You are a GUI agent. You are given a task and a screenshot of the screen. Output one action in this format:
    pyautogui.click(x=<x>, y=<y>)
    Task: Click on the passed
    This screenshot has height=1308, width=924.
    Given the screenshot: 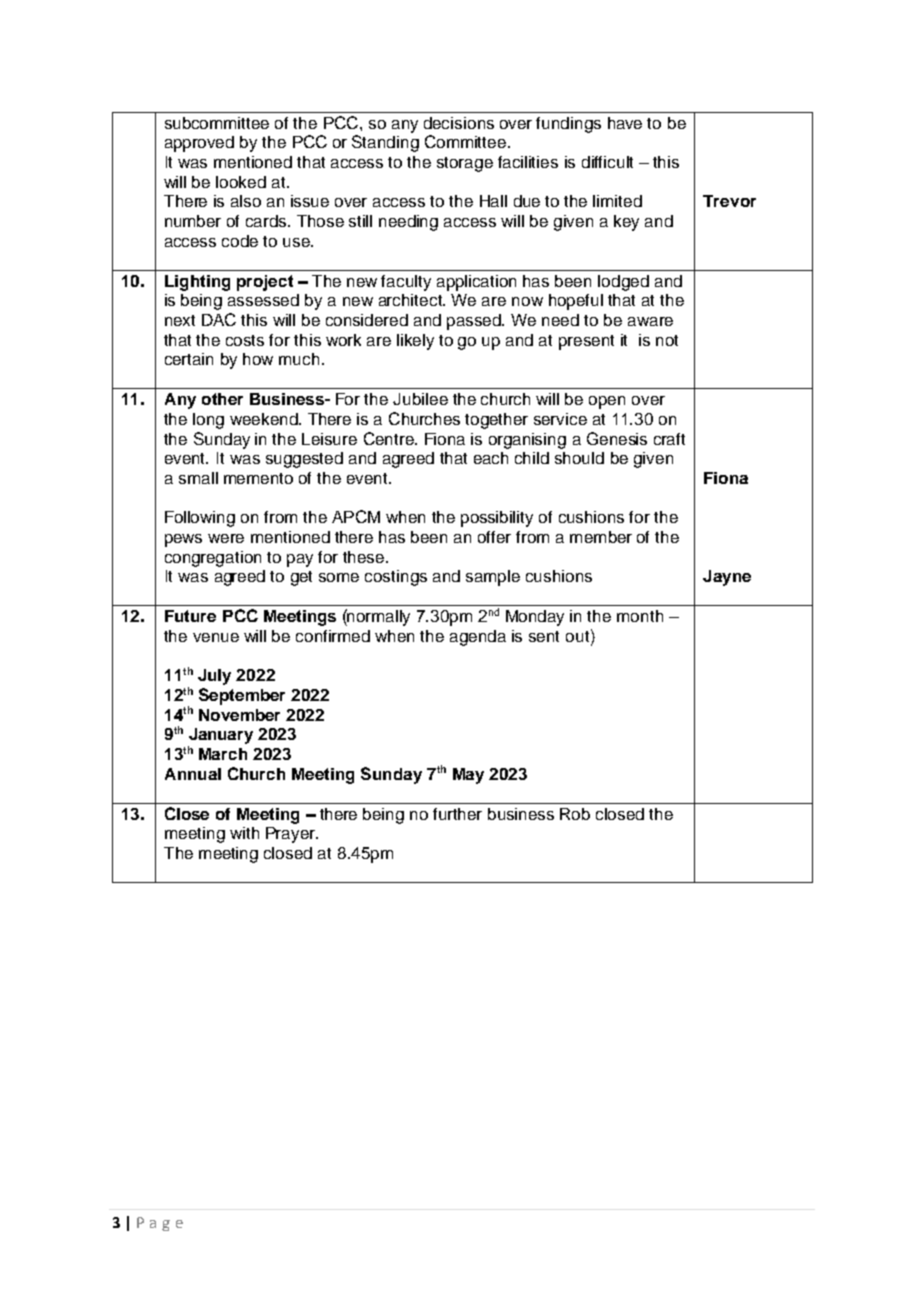 What is the action you would take?
    pyautogui.click(x=475, y=322)
